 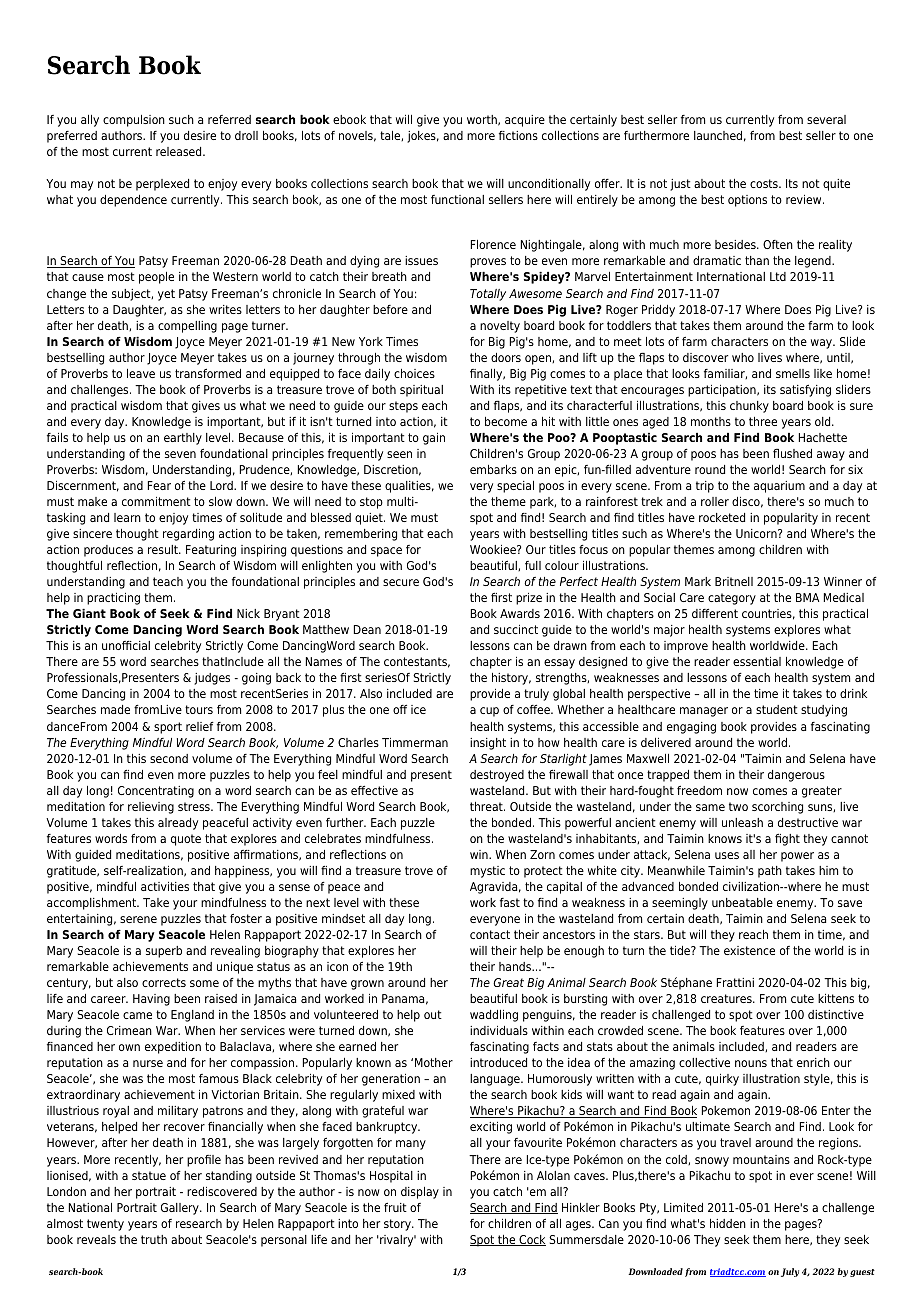 What do you see at coordinates (765, 183) in the screenshot?
I see `costs` at bounding box center [765, 183].
